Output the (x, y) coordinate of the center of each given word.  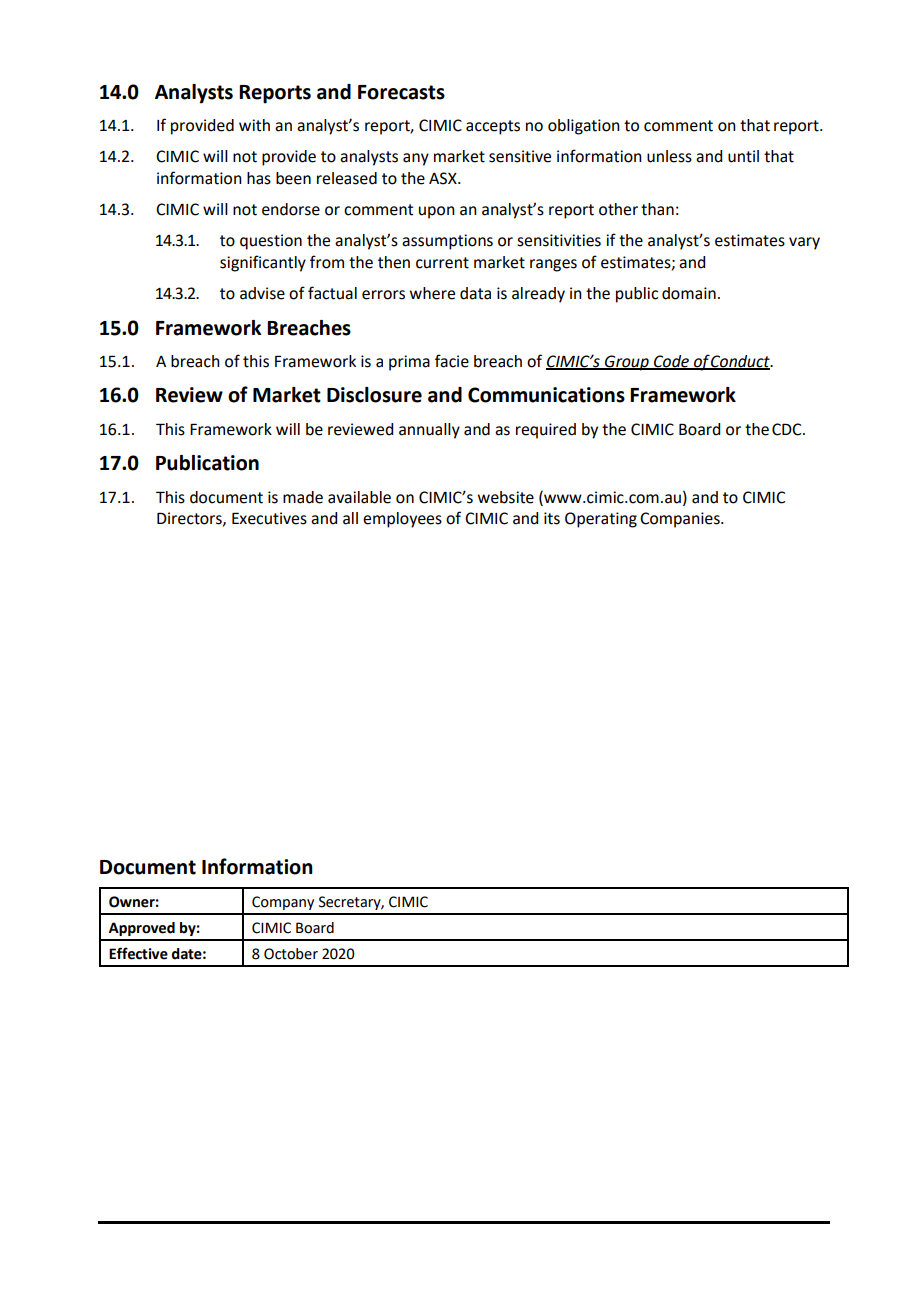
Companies (681, 520)
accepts (493, 127)
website (506, 497)
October (291, 954)
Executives (269, 518)
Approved (142, 929)
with (254, 125)
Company (283, 903)
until (743, 156)
